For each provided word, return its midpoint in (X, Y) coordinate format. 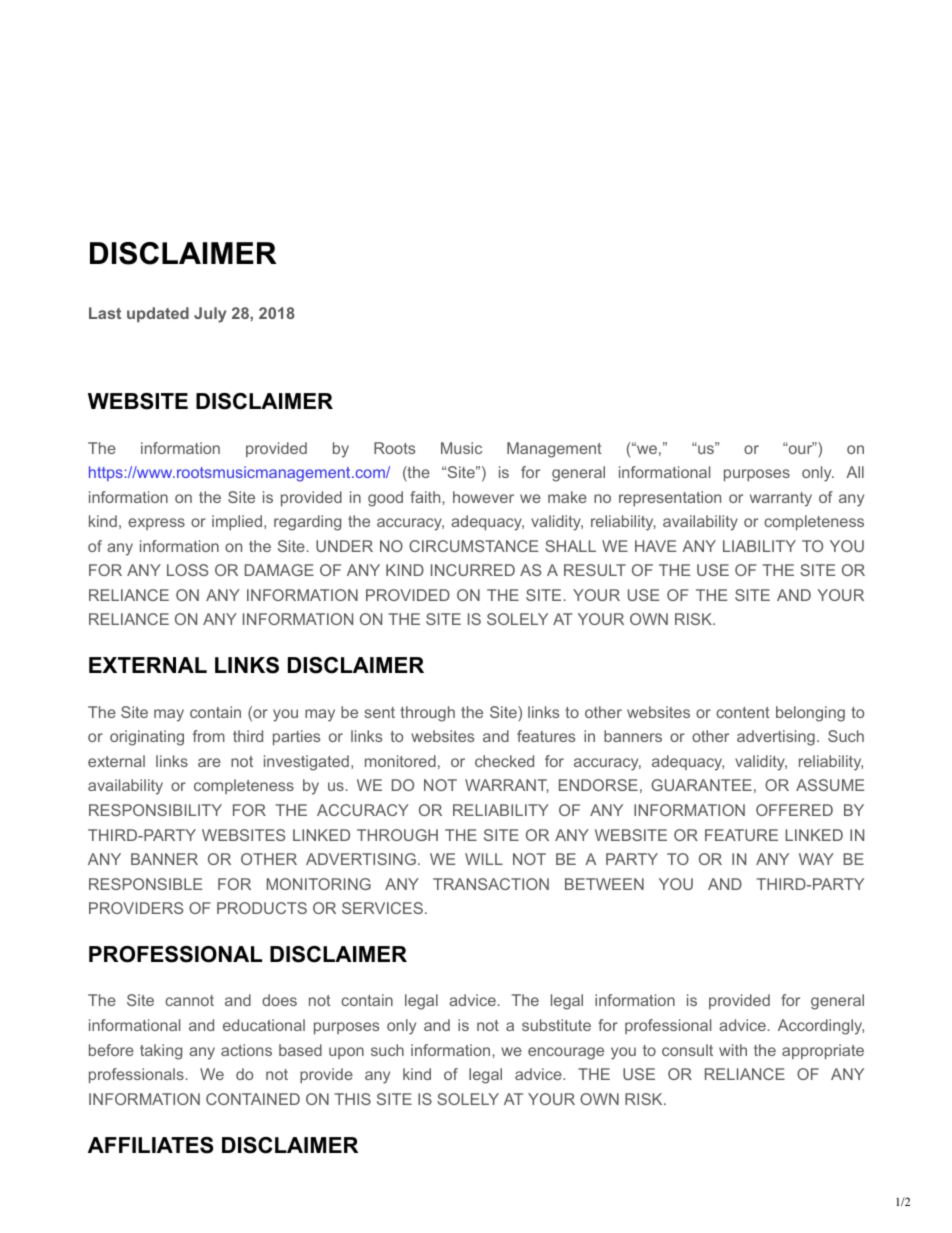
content (743, 712)
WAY (816, 859)
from (209, 736)
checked (504, 761)
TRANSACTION (491, 884)
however (483, 497)
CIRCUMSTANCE (473, 546)
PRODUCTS (262, 908)
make (567, 497)
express (156, 524)
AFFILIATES (150, 1145)
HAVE (655, 546)
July (210, 315)
